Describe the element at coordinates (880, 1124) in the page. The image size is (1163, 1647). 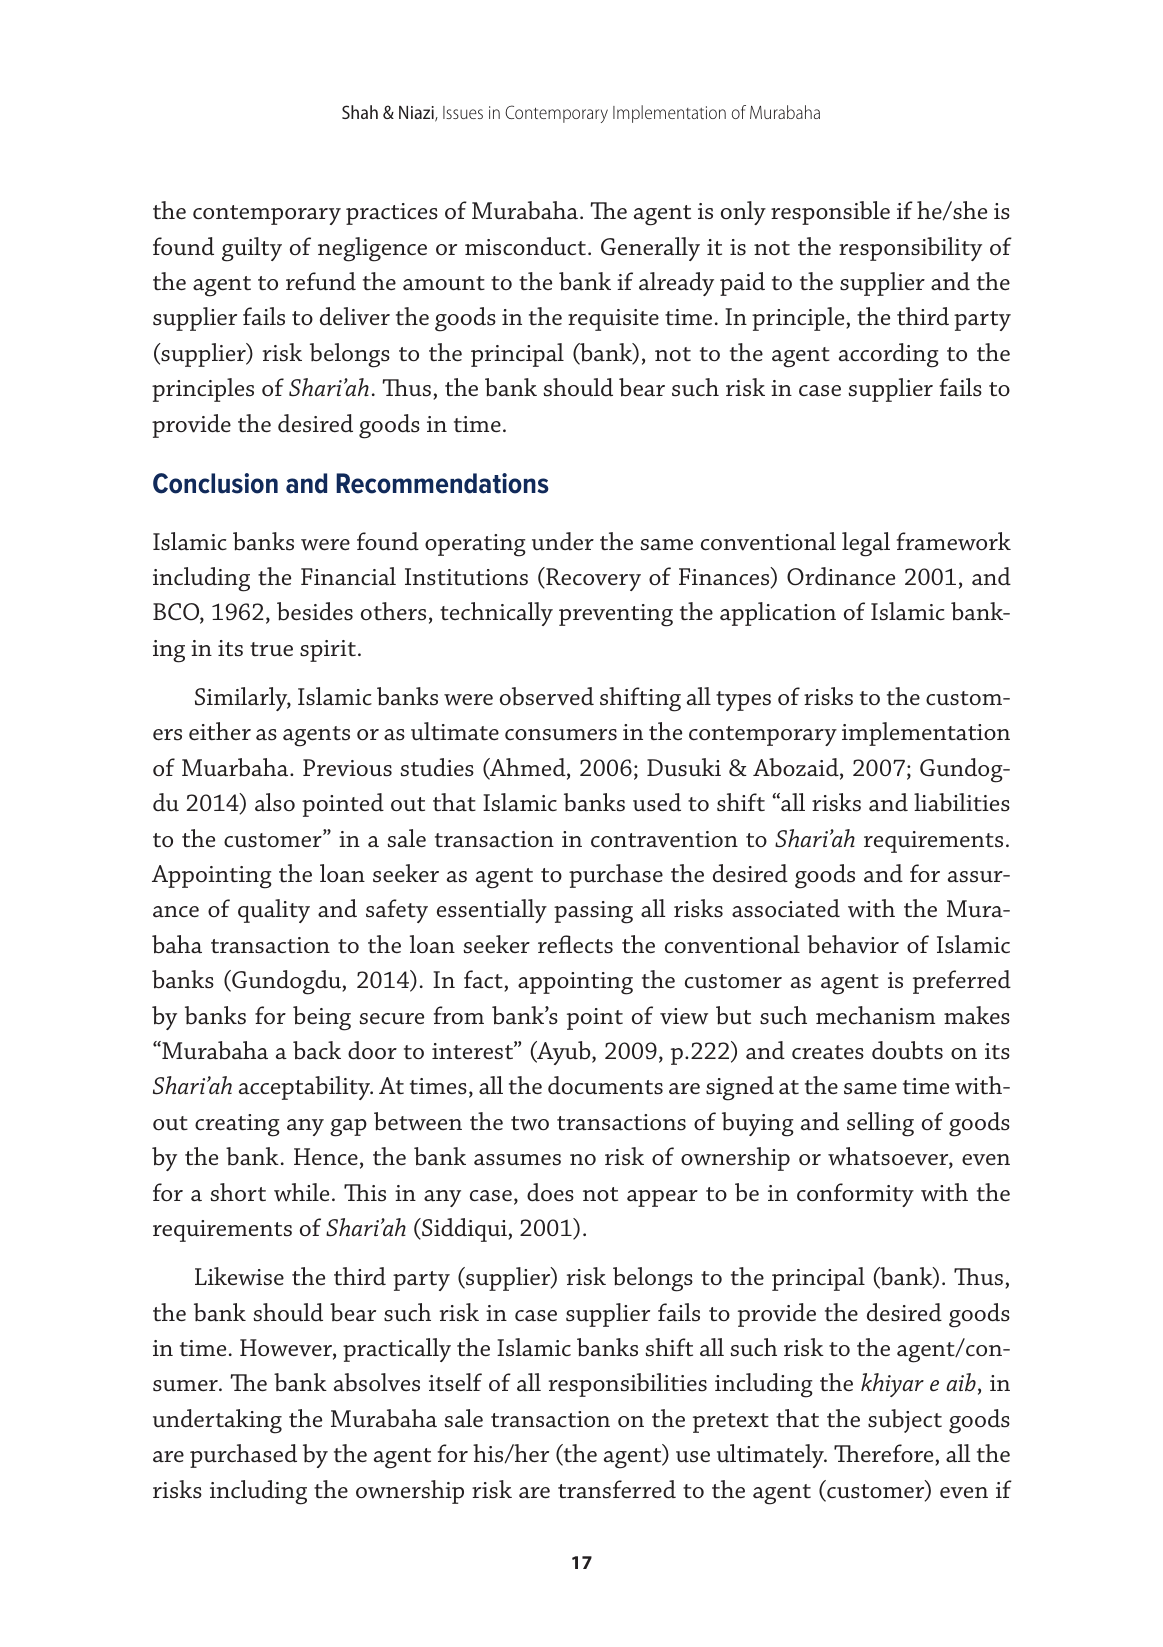
I see `selling` at that location.
